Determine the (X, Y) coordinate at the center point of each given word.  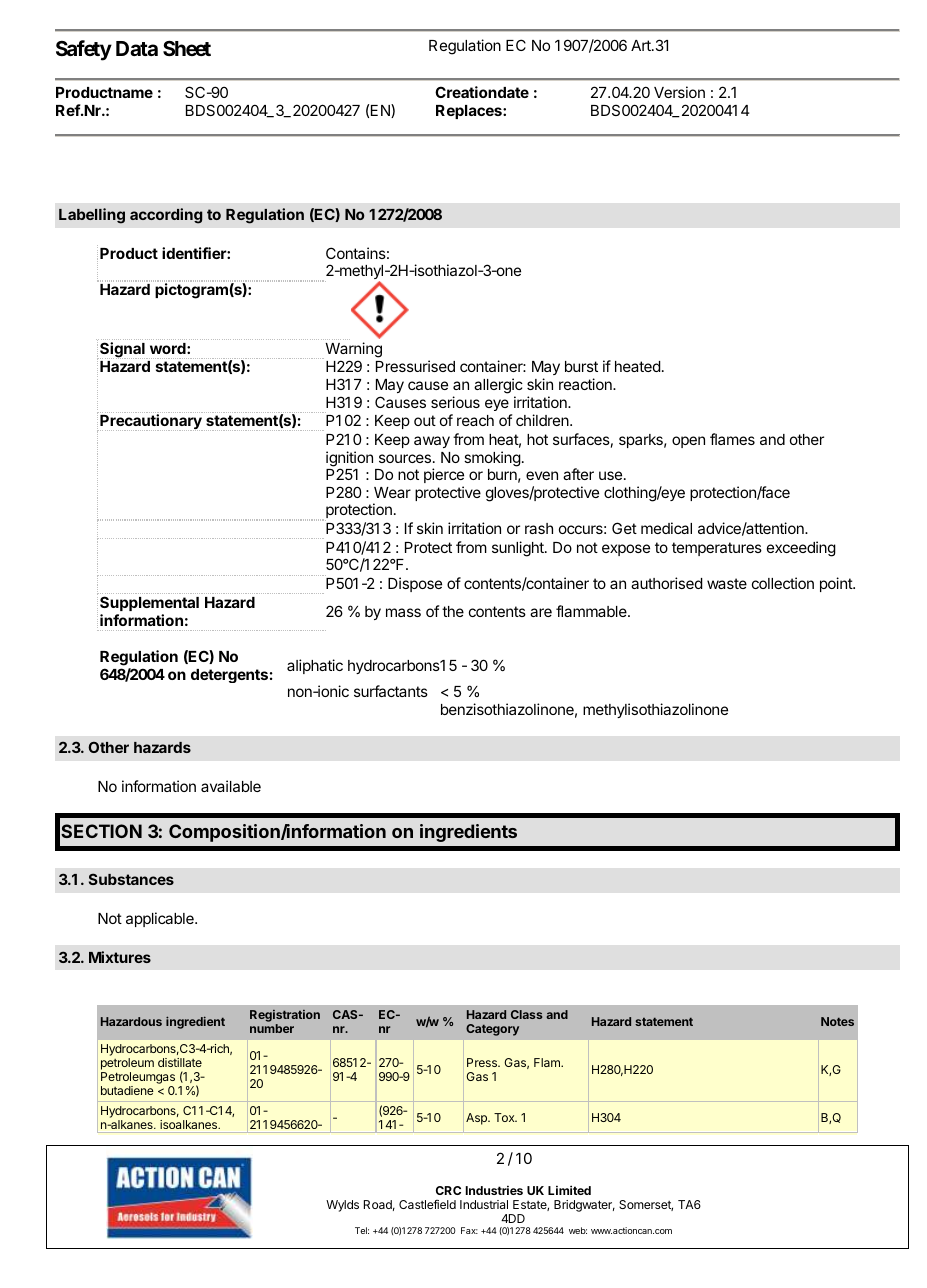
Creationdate (482, 92)
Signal (122, 350)
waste (727, 583)
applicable (161, 919)
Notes (837, 1021)
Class (526, 1014)
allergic (498, 386)
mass (403, 612)
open (688, 442)
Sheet (187, 48)
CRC (448, 1190)
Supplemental (149, 603)
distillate (180, 1062)
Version (679, 92)
